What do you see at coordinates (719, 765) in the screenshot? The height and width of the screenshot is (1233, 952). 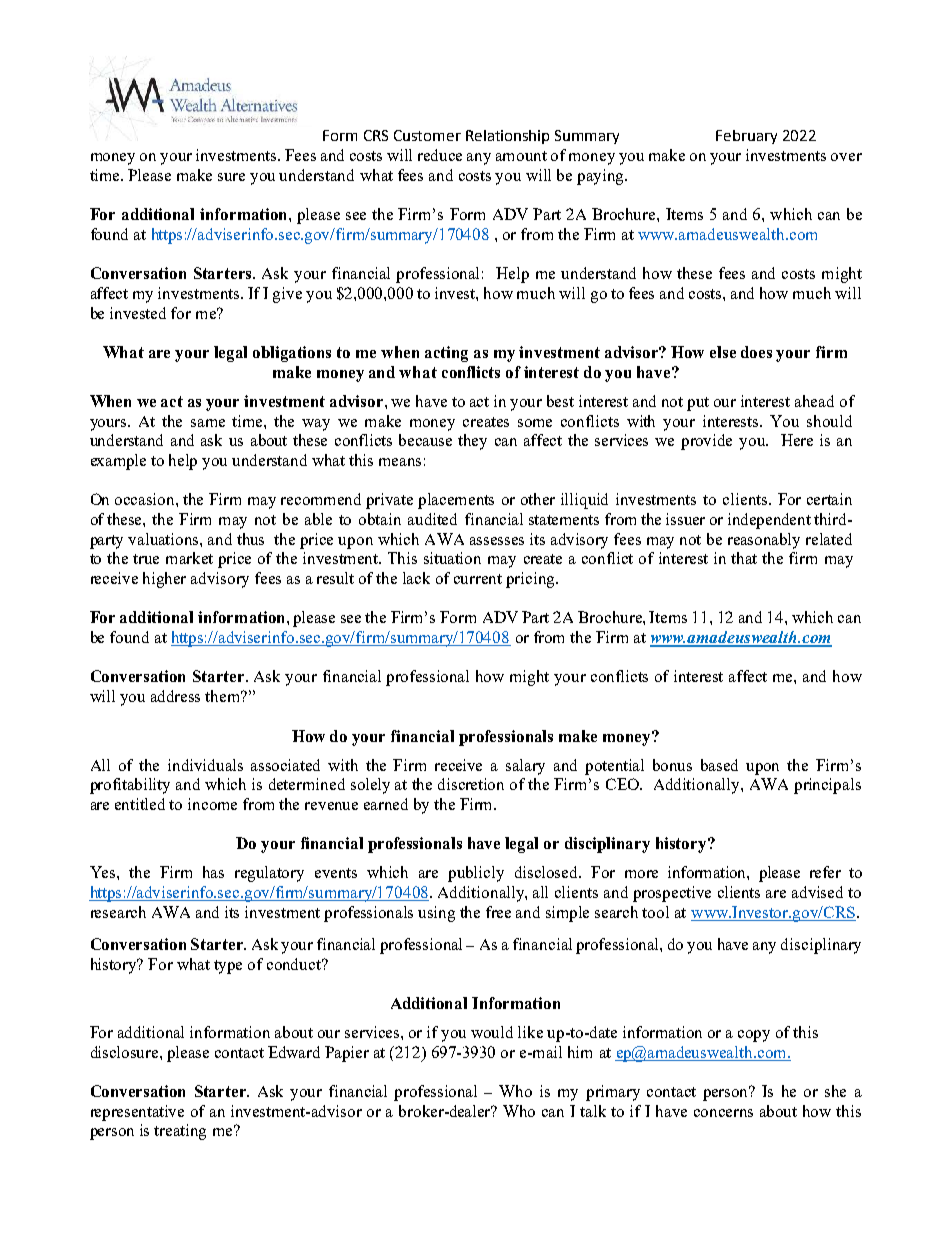 I see `based` at bounding box center [719, 765].
